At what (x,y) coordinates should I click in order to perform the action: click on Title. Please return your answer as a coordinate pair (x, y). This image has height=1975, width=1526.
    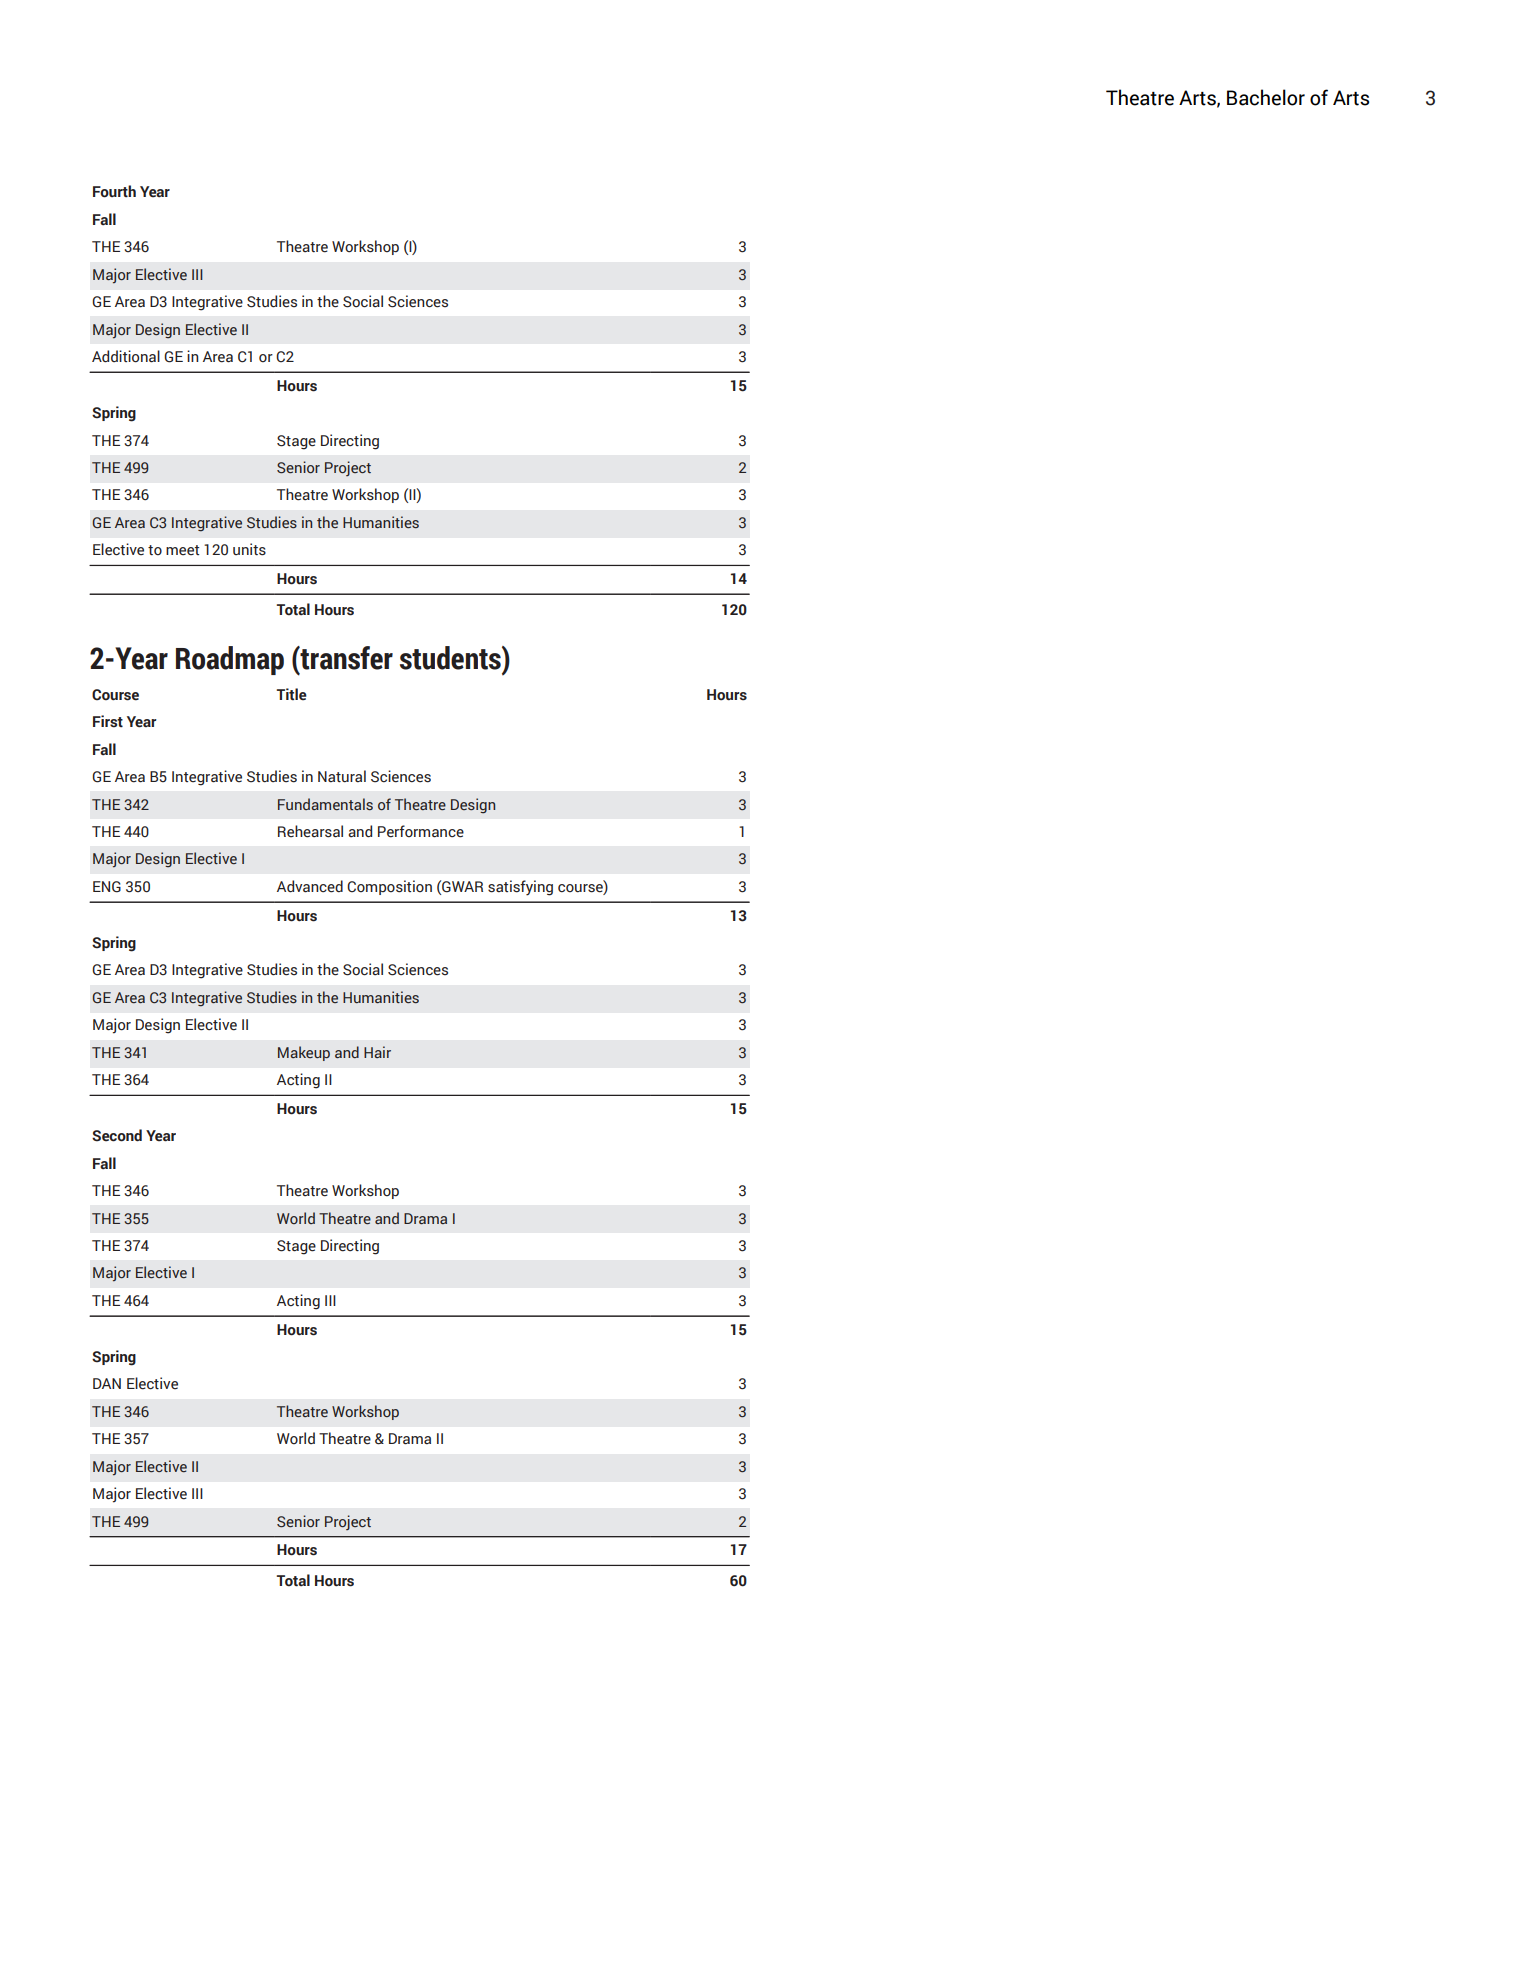
    Looking at the image, I should click on (292, 694).
